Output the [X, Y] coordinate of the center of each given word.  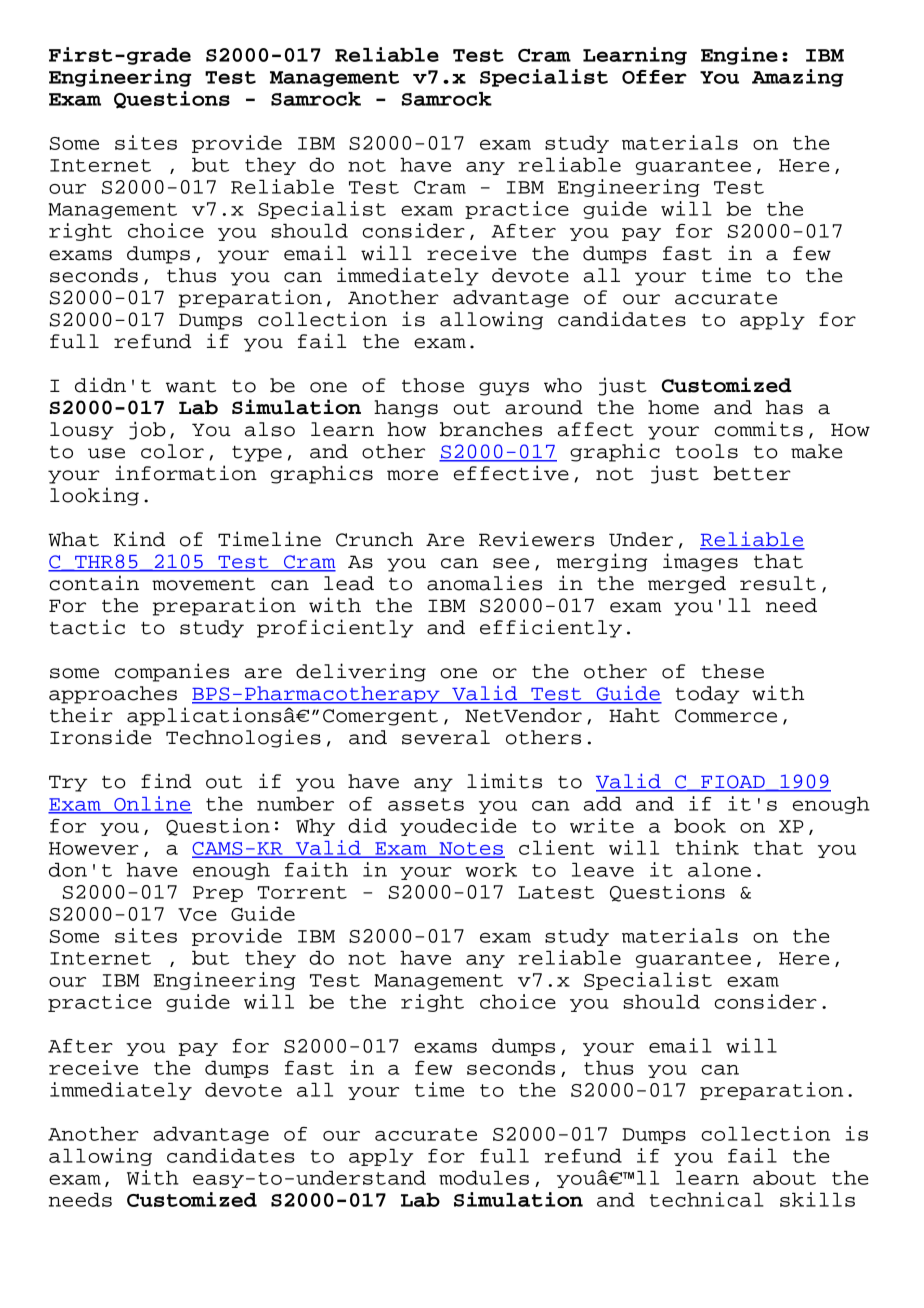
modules [484, 1177]
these [733, 671]
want [191, 386]
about [784, 1177]
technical [707, 1199]
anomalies [484, 583]
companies [172, 672]
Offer [654, 77]
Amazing [797, 78]
